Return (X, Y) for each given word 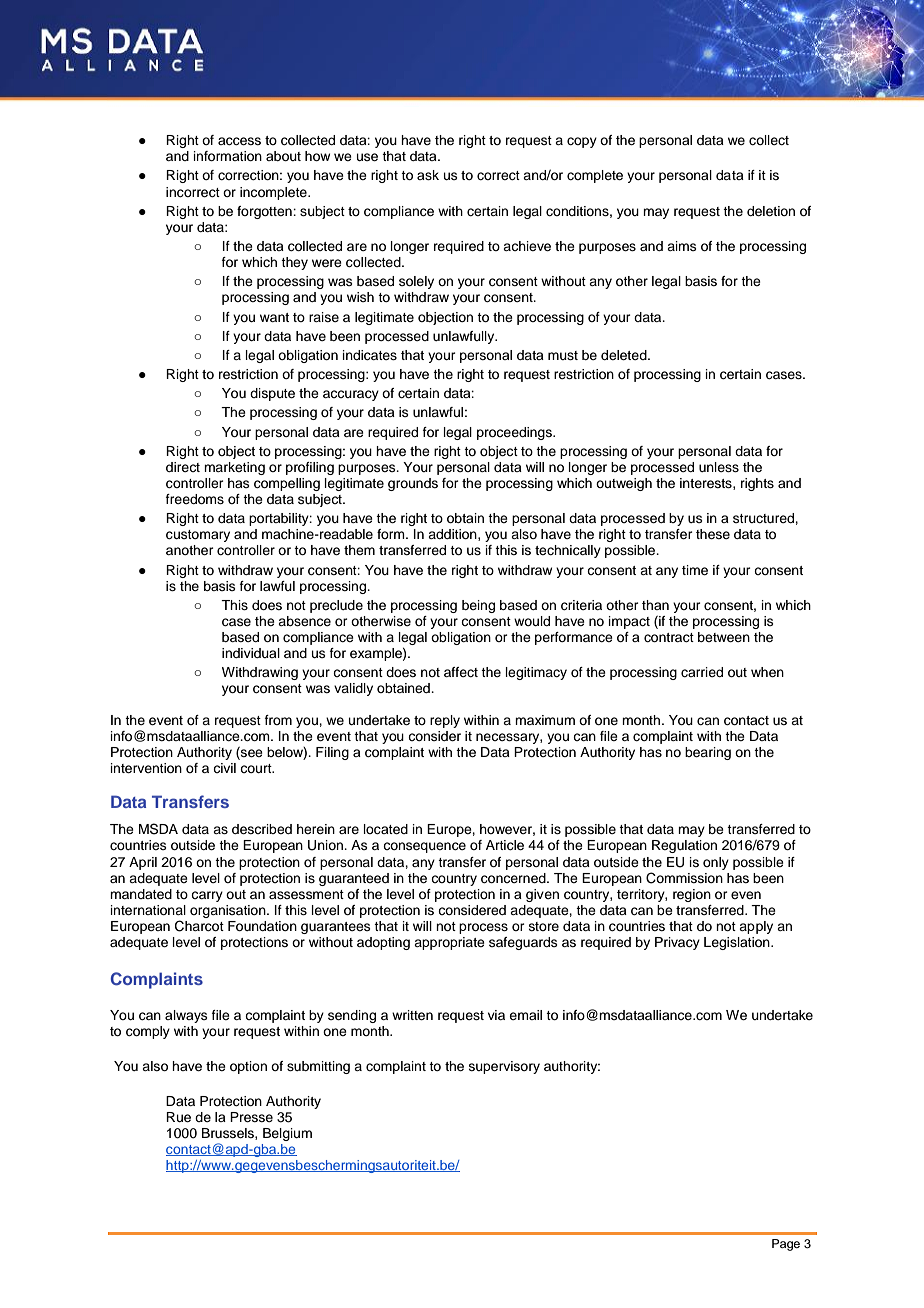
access (239, 141)
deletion (771, 211)
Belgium (287, 1134)
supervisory (504, 1067)
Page (786, 1245)
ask (428, 175)
